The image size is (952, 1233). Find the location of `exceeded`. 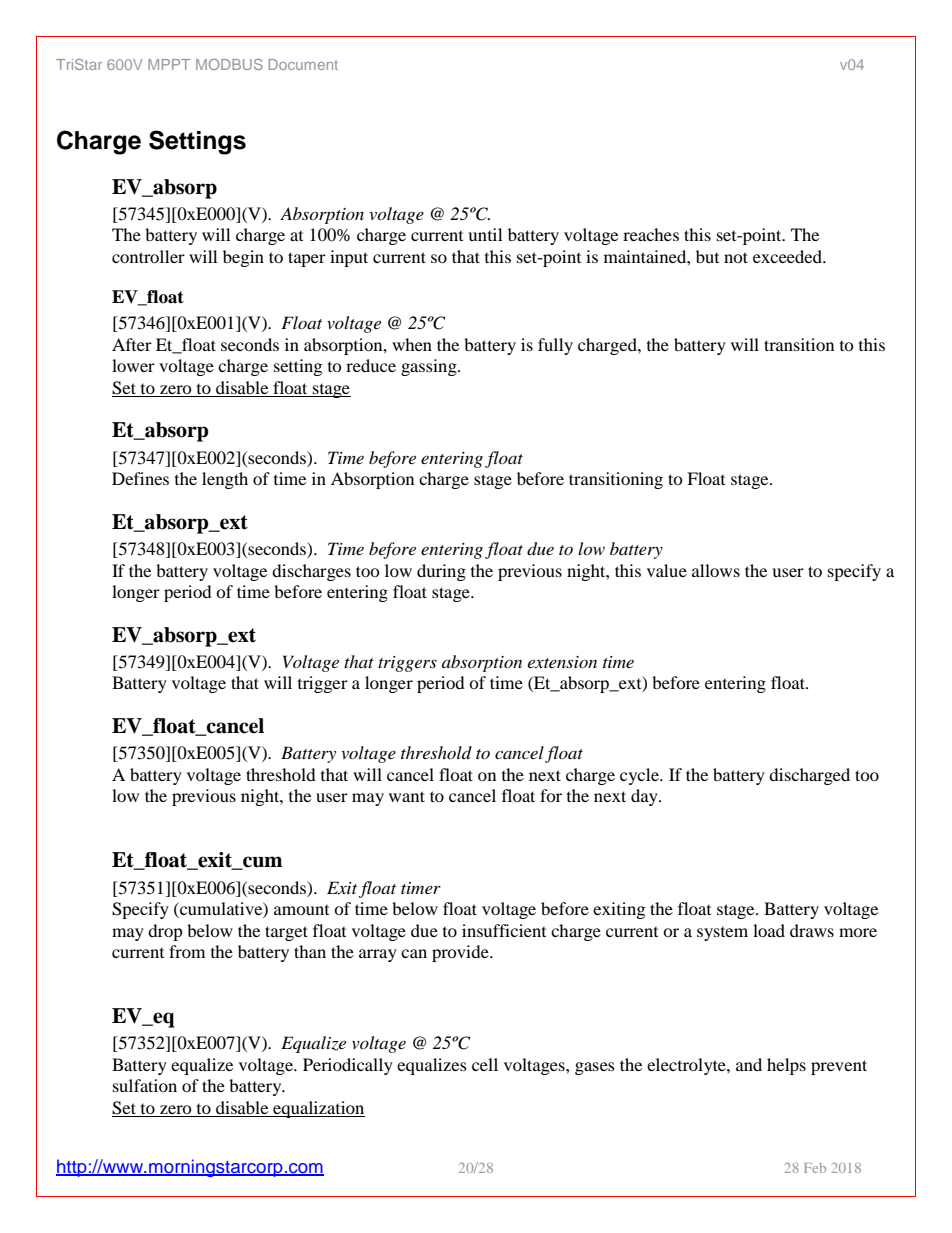

exceeded is located at coordinates (788, 256).
